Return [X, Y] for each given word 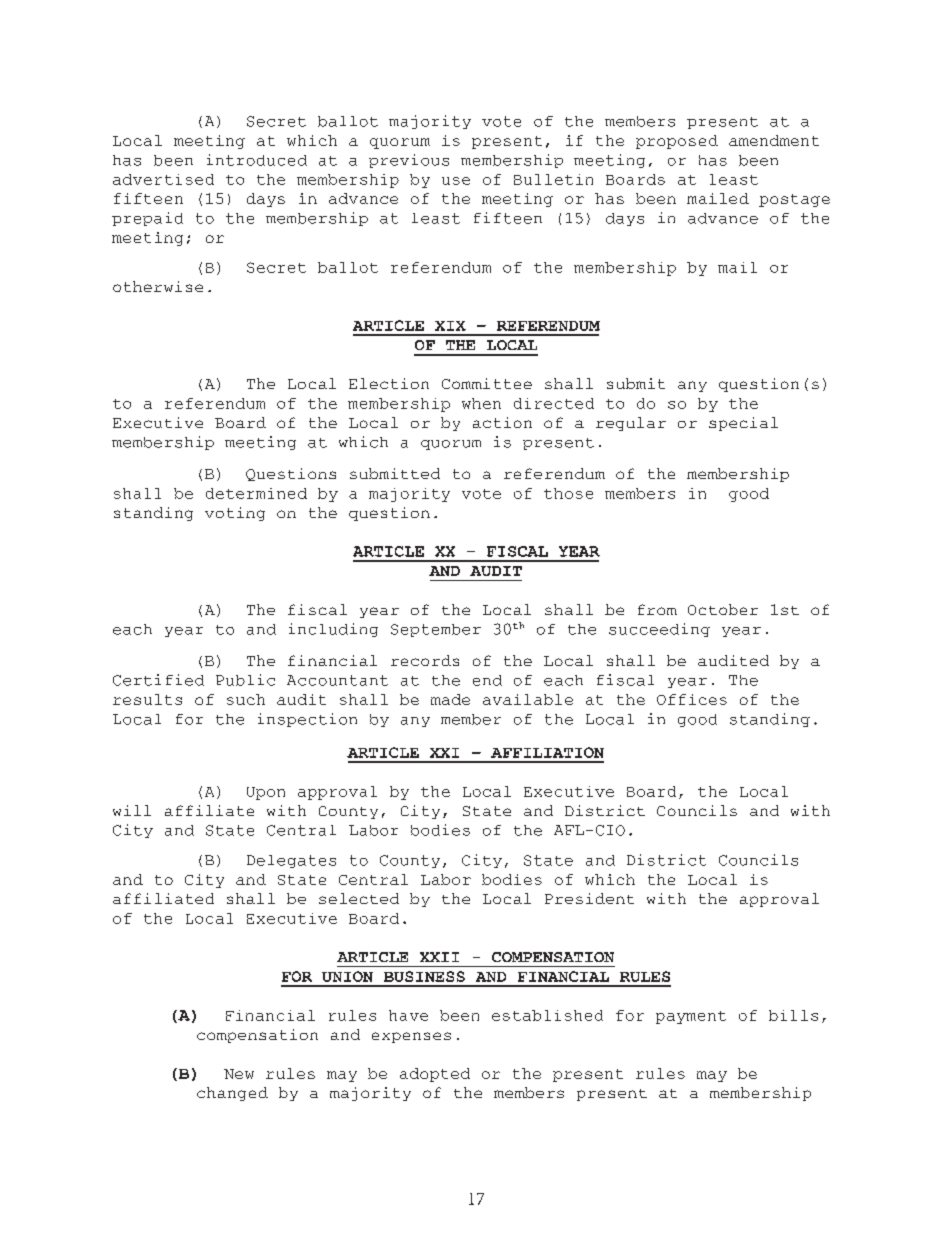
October [723, 609]
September [436, 630]
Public [245, 680]
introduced [257, 160]
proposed [677, 142]
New [239, 1074]
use [456, 181]
